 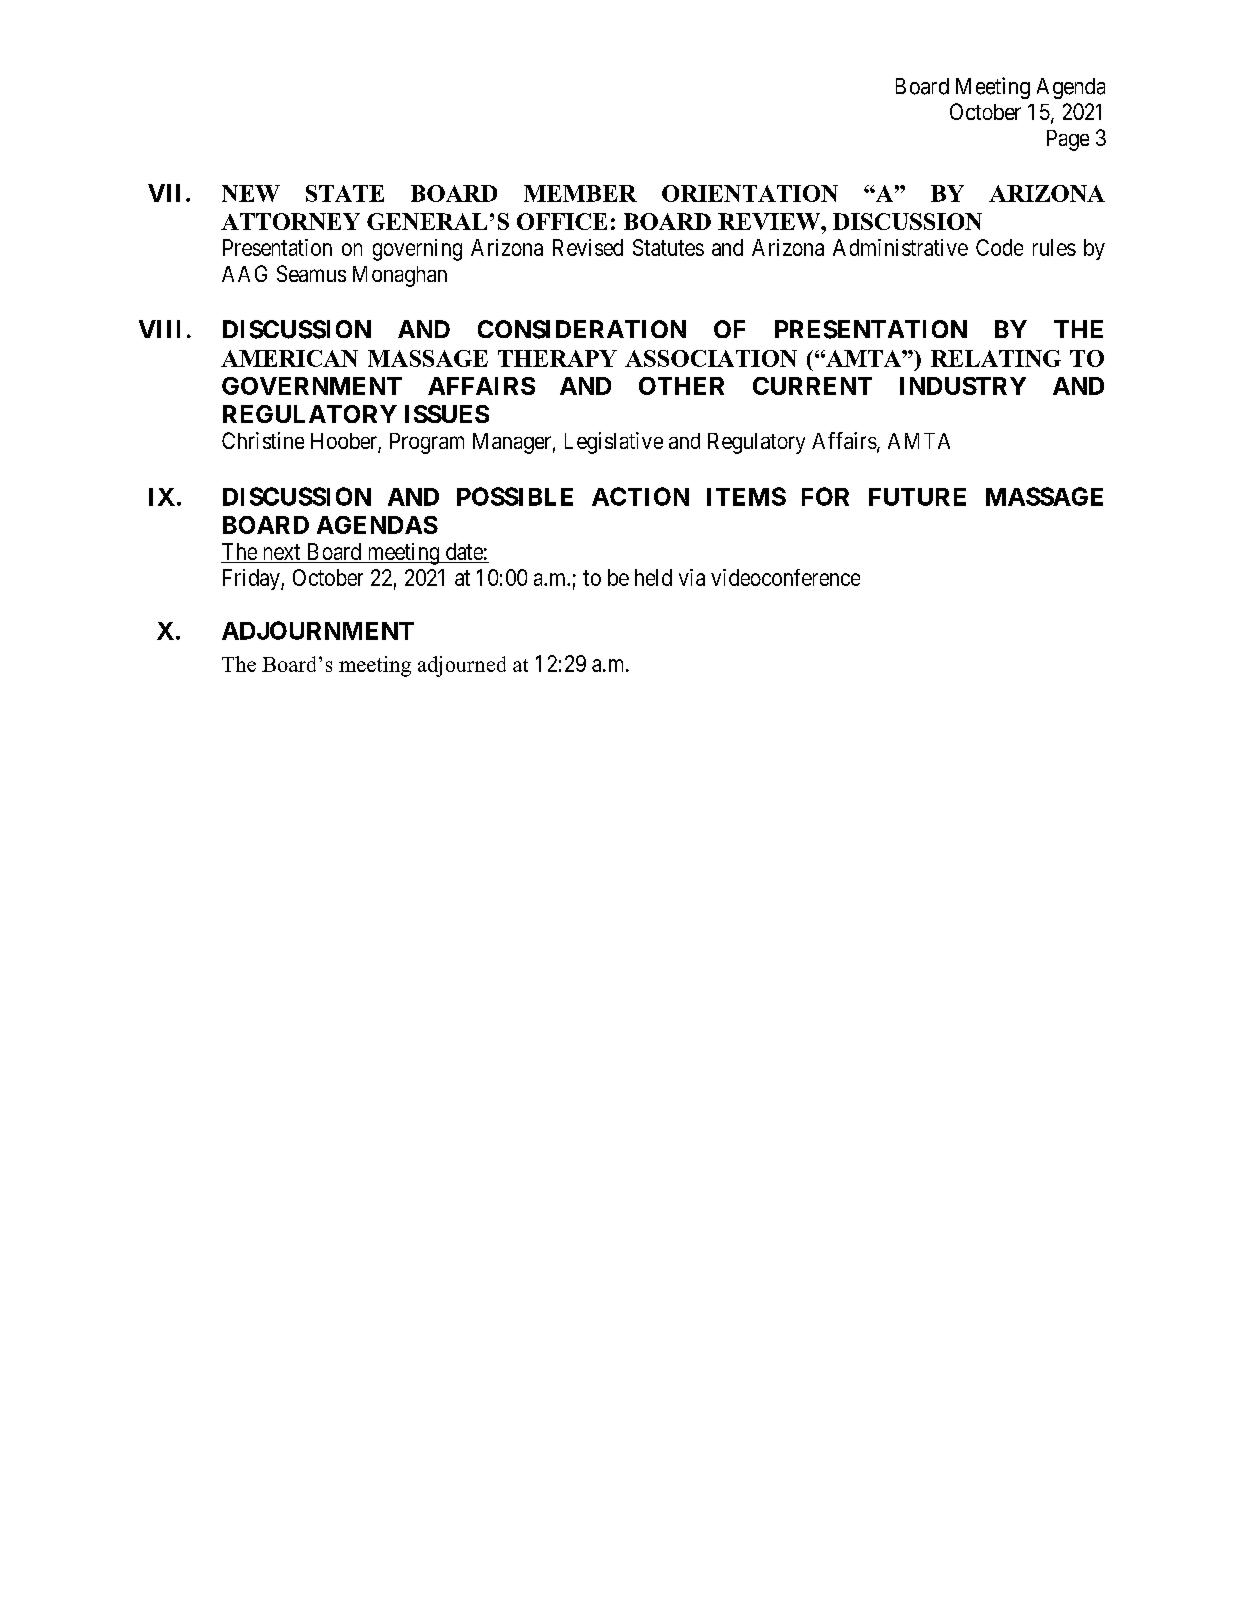 I want to click on AMERICAN, so click(x=289, y=358).
